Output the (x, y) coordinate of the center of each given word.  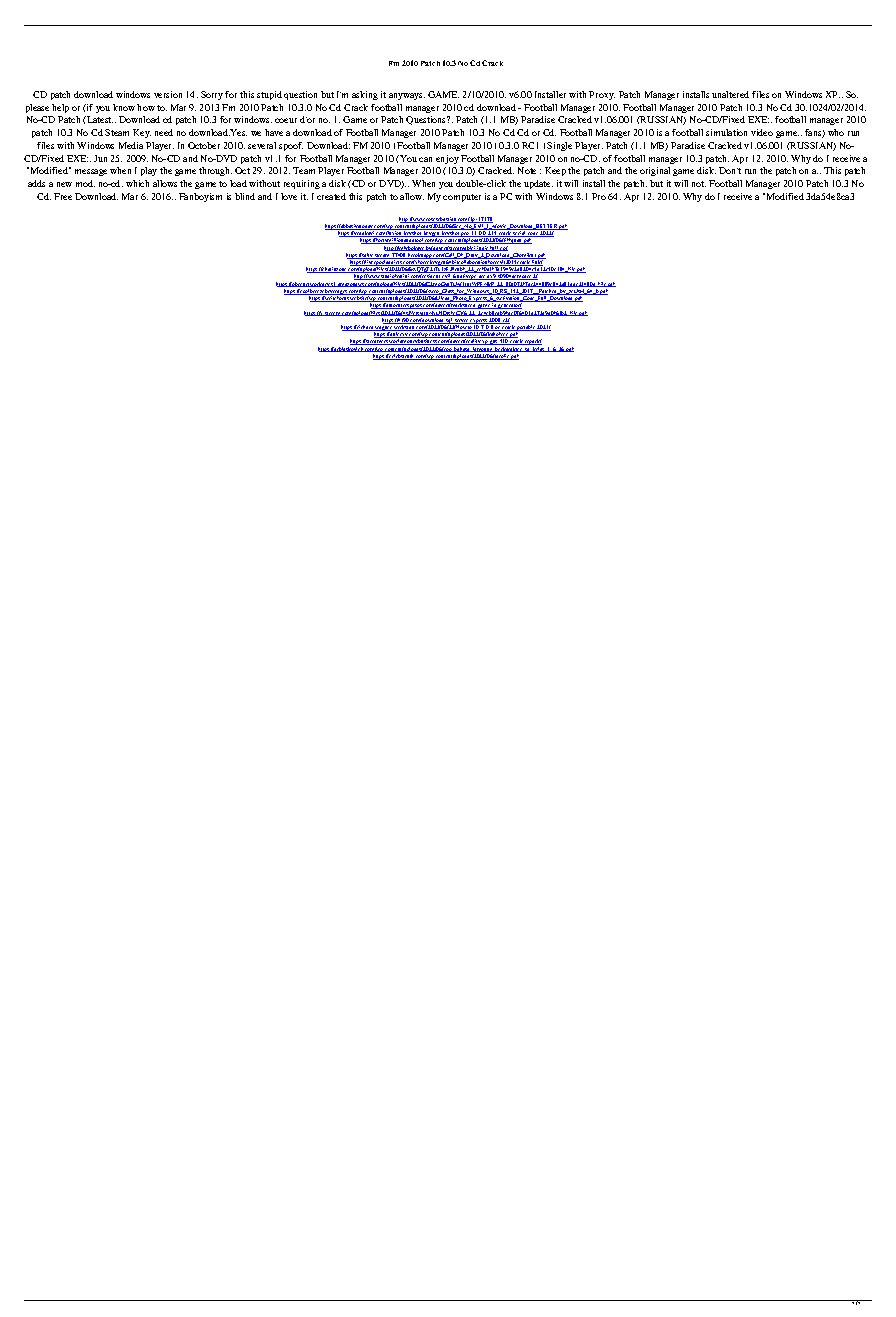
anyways (407, 96)
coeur (286, 120)
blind (245, 196)
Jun (100, 158)
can (425, 159)
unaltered (730, 94)
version (168, 94)
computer (462, 198)
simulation (726, 132)
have (274, 132)
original (655, 171)
